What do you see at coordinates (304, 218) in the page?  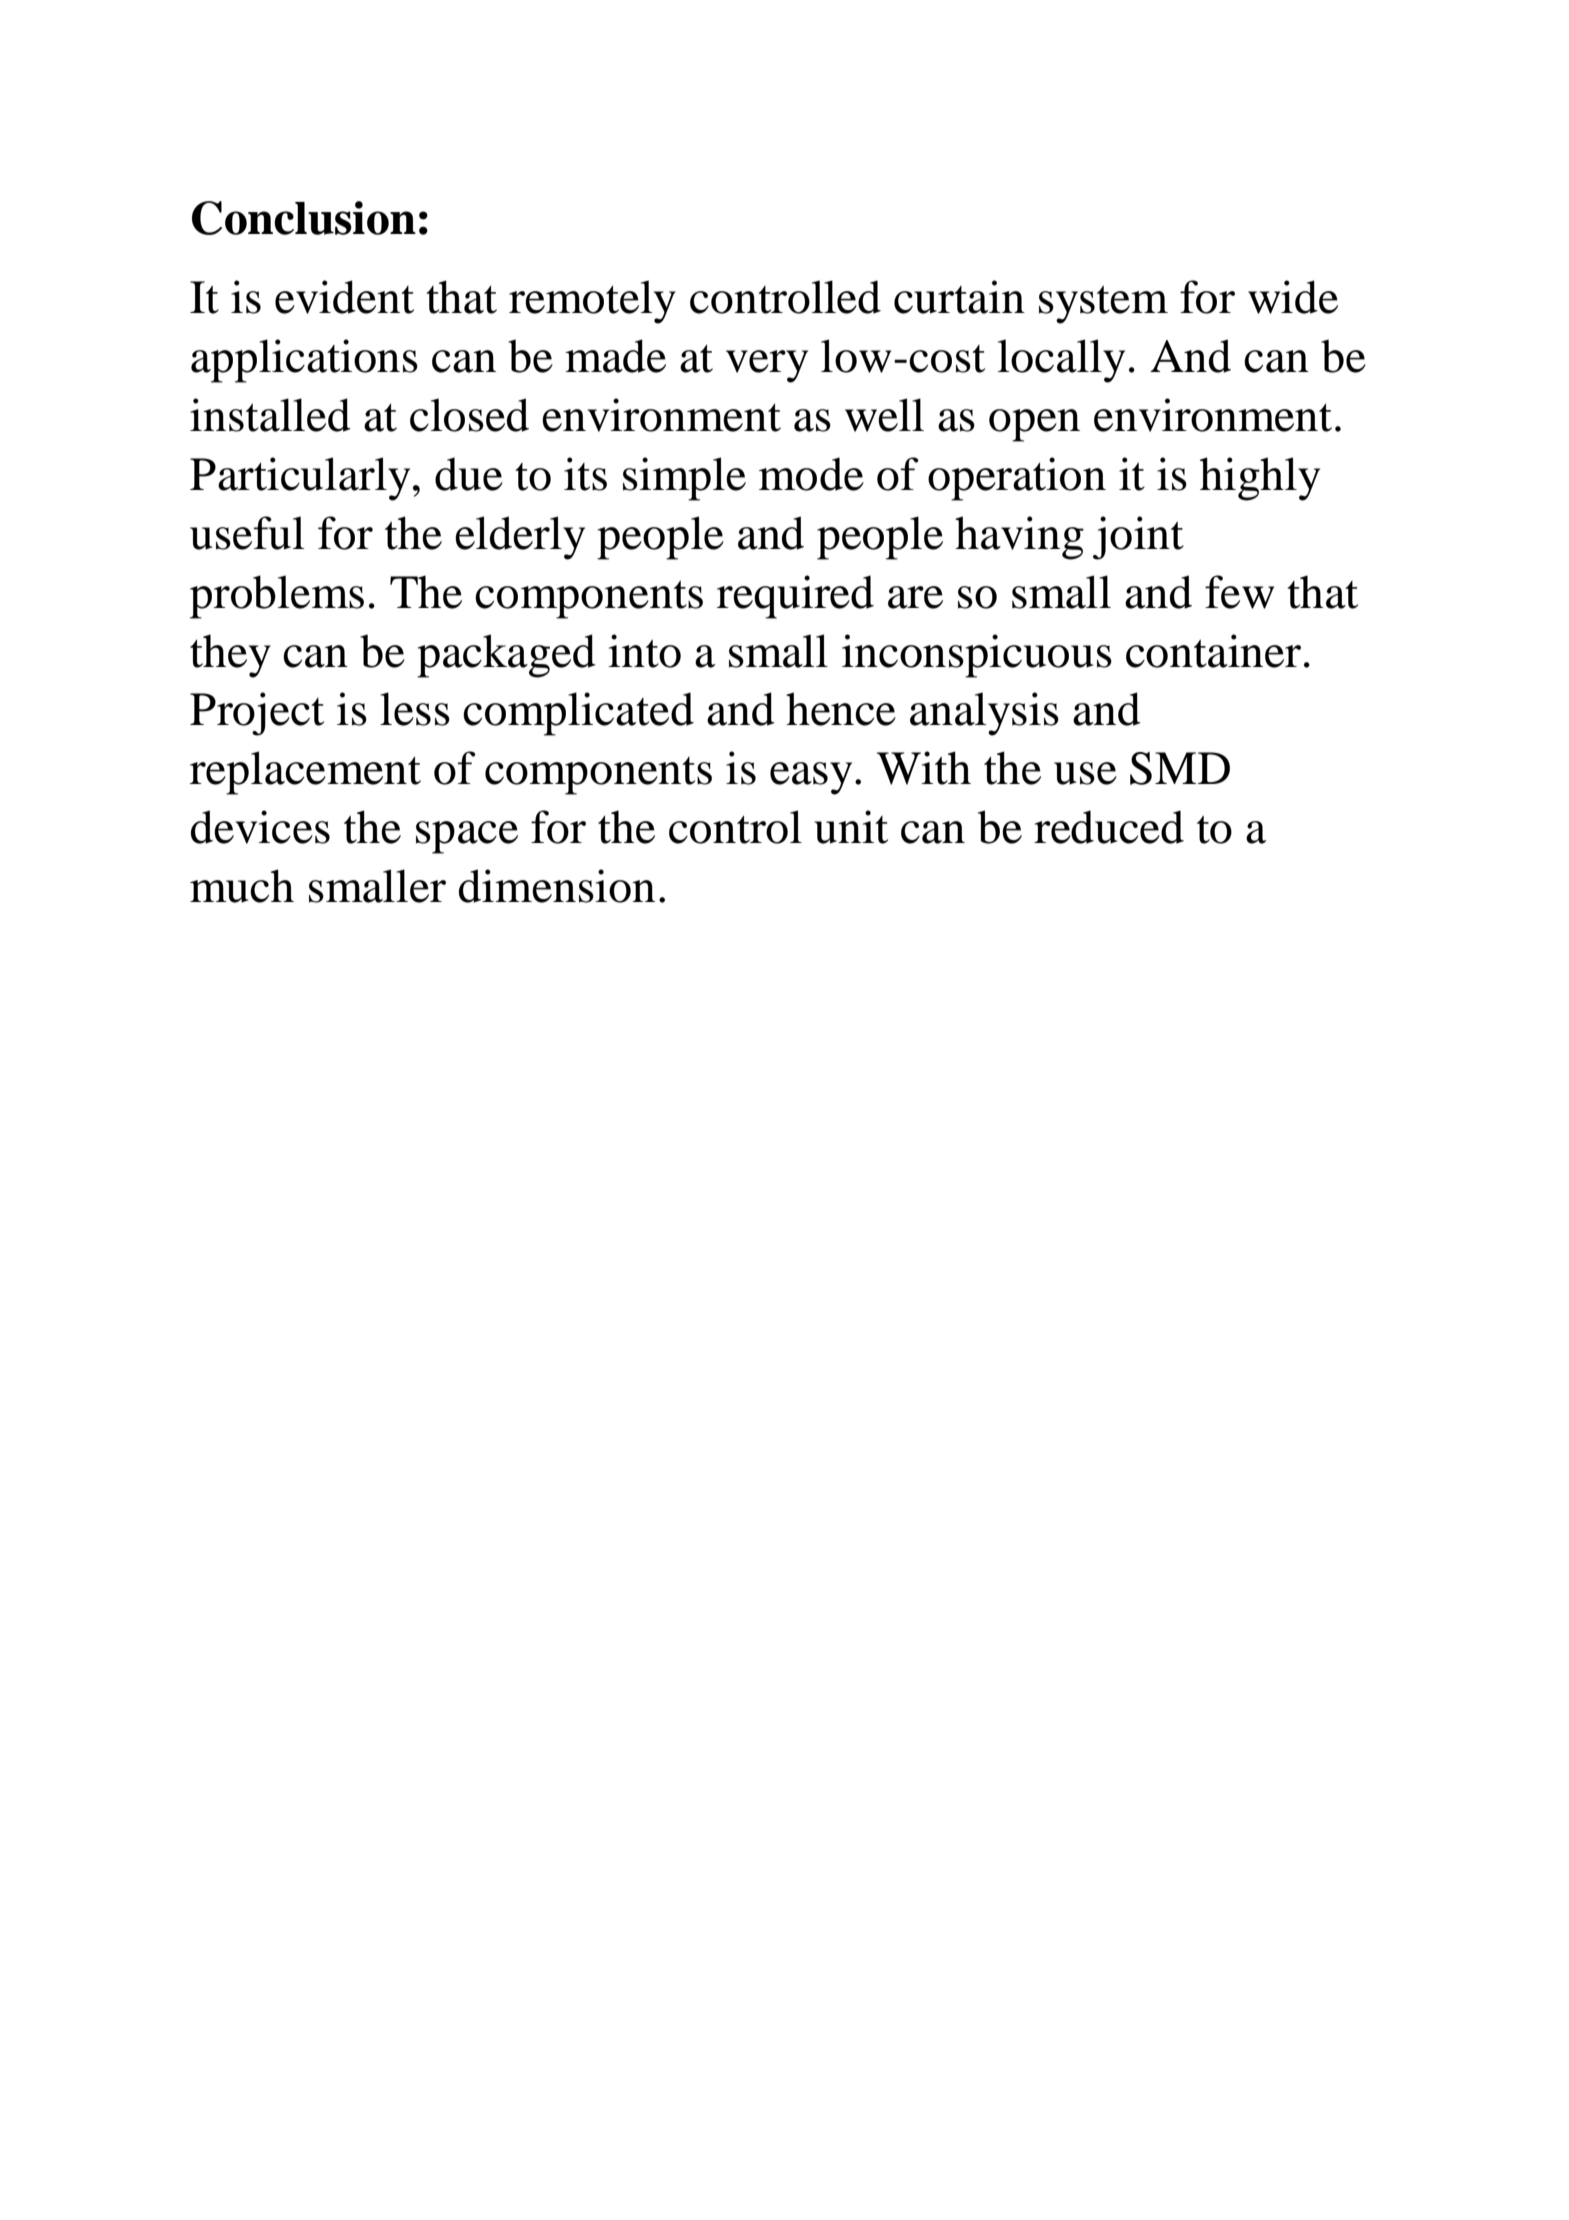 I see `Conclusion` at bounding box center [304, 218].
